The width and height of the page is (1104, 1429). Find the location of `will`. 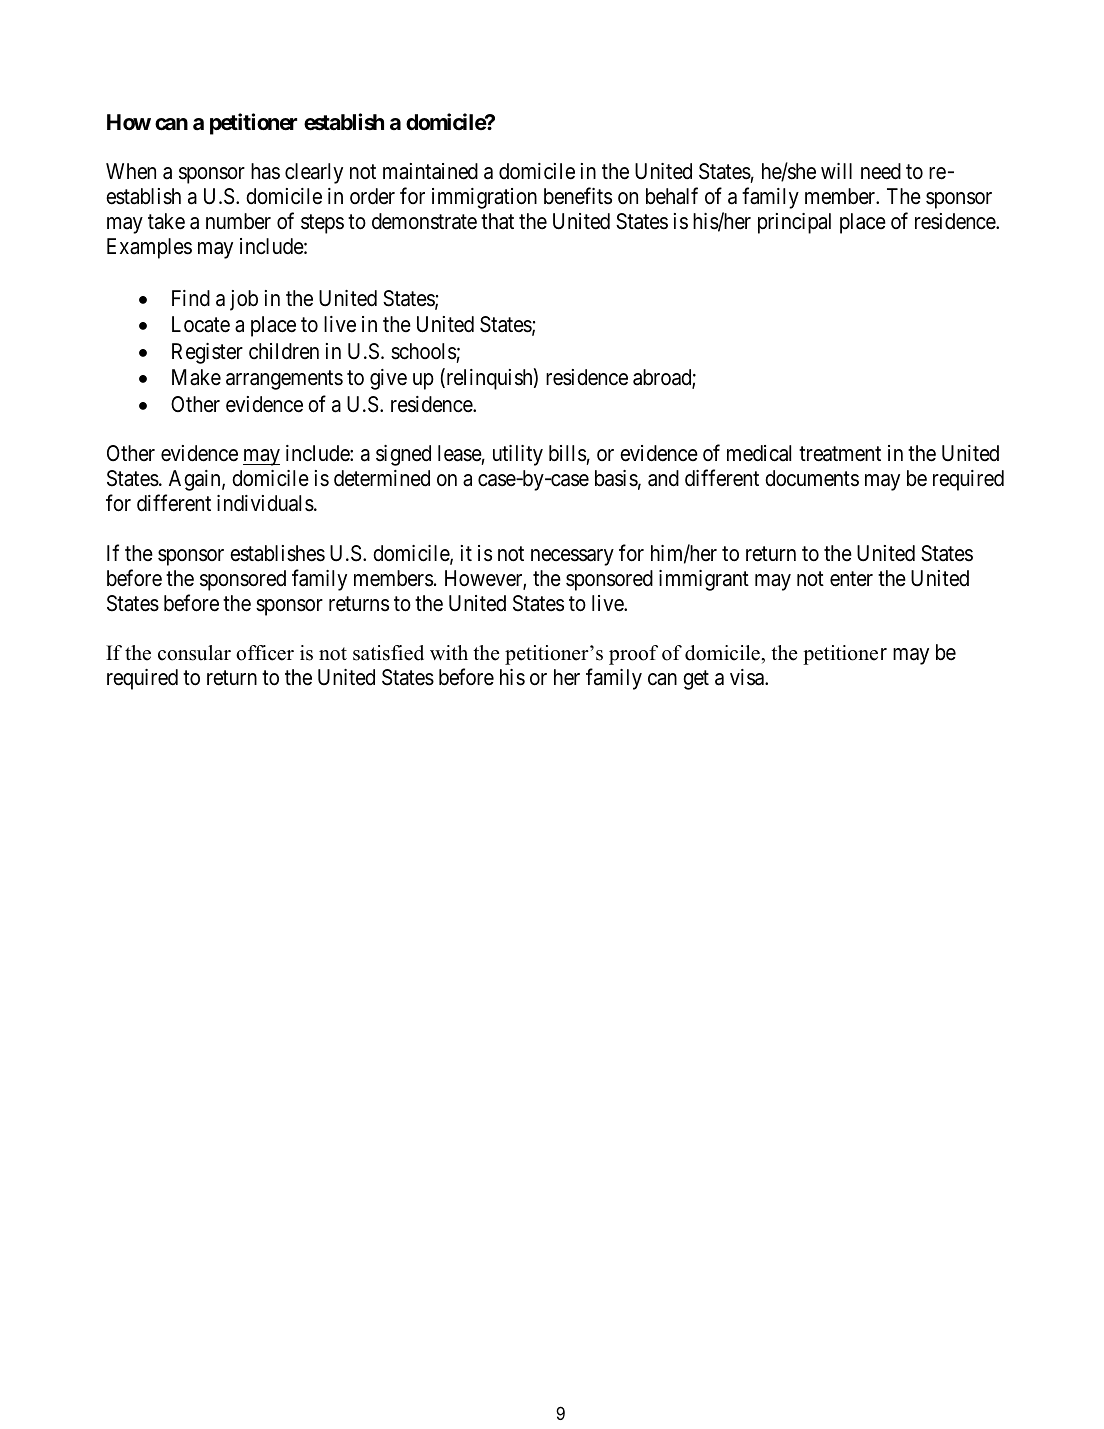

will is located at coordinates (836, 171).
